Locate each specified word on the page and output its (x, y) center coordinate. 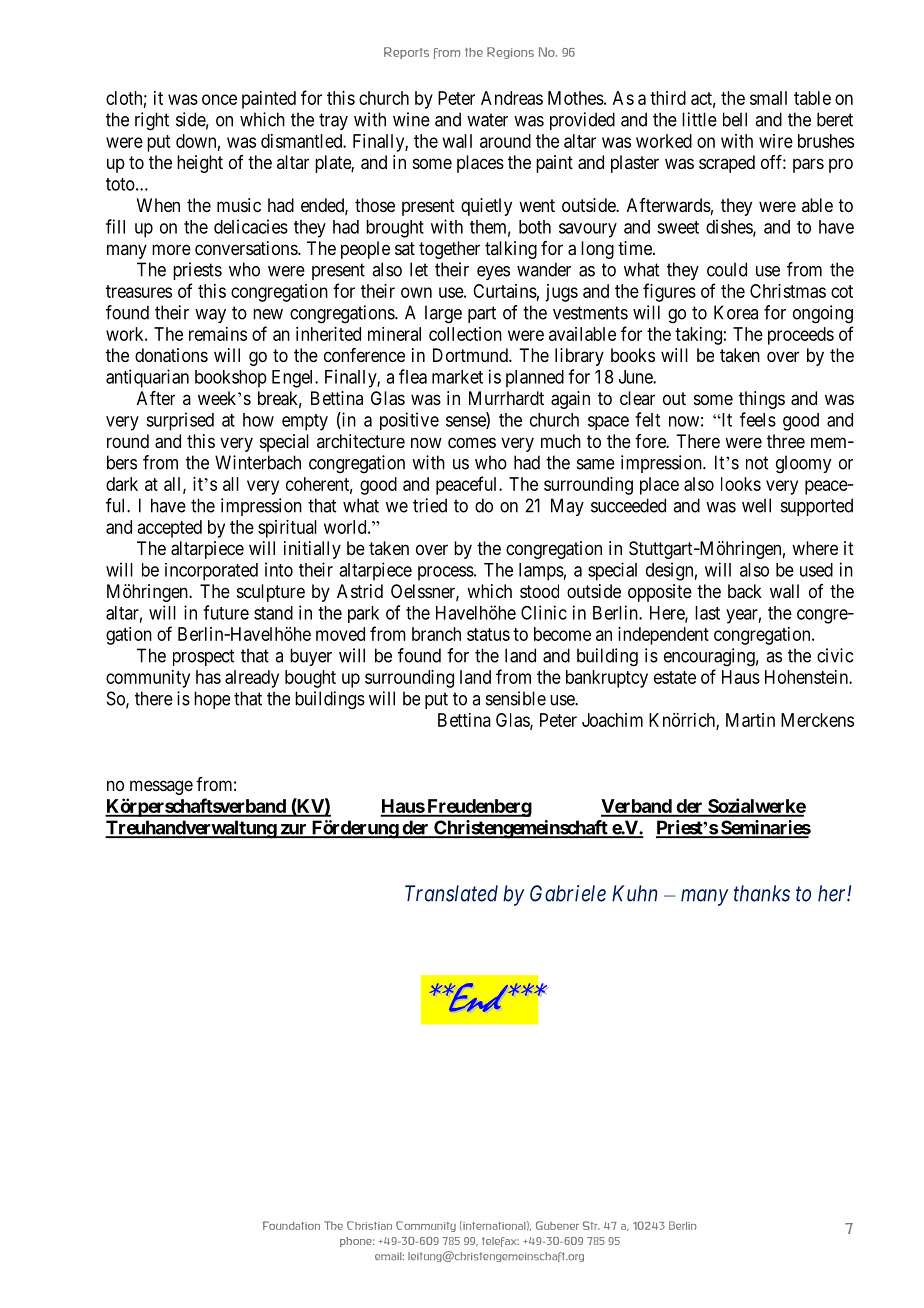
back (745, 591)
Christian (369, 1225)
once (219, 99)
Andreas (512, 98)
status (488, 634)
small (768, 98)
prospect (203, 657)
